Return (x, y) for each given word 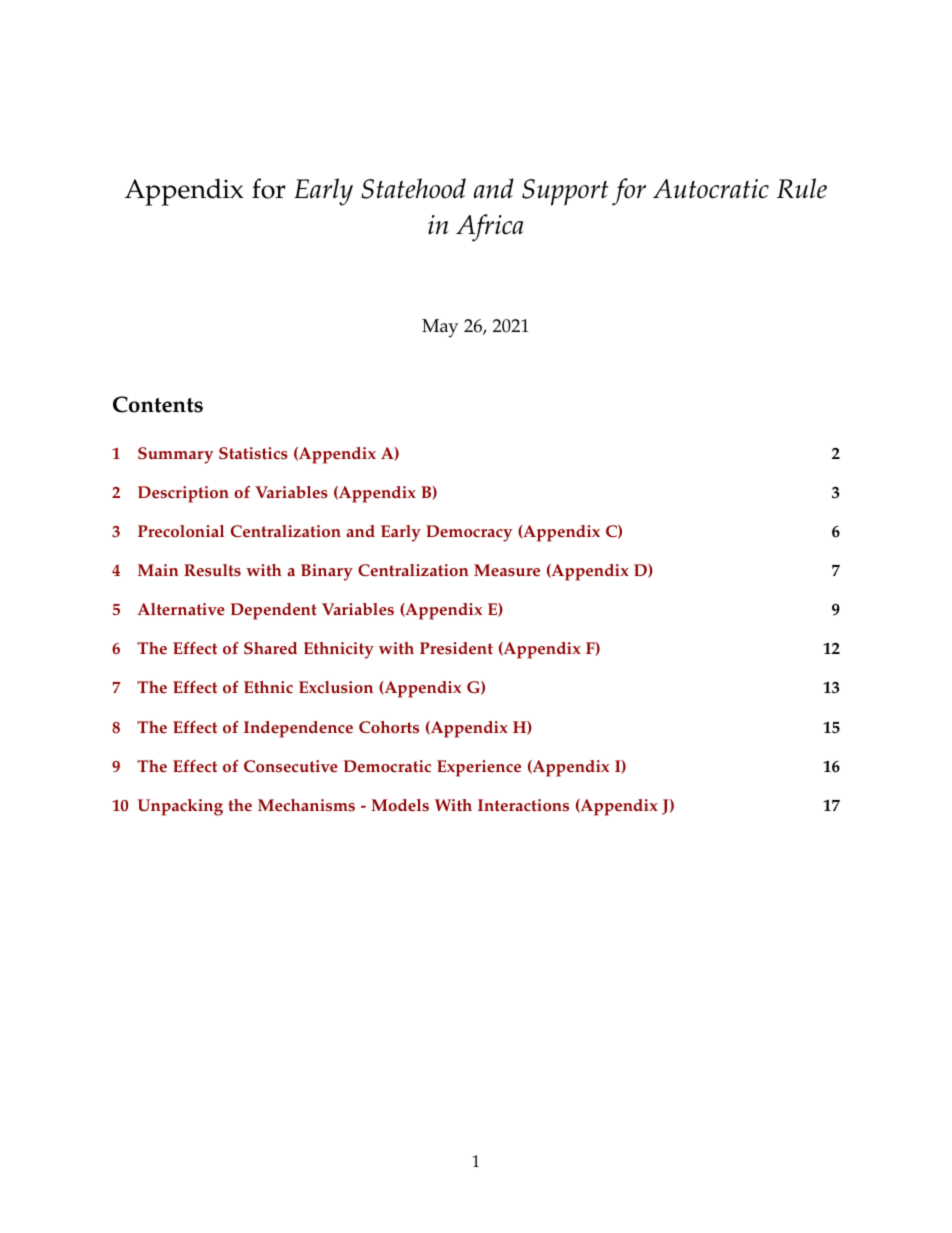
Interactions (523, 805)
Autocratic (711, 189)
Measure (507, 570)
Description (183, 494)
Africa (490, 228)
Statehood (413, 188)
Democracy (469, 533)
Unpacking (180, 807)
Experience (479, 768)
